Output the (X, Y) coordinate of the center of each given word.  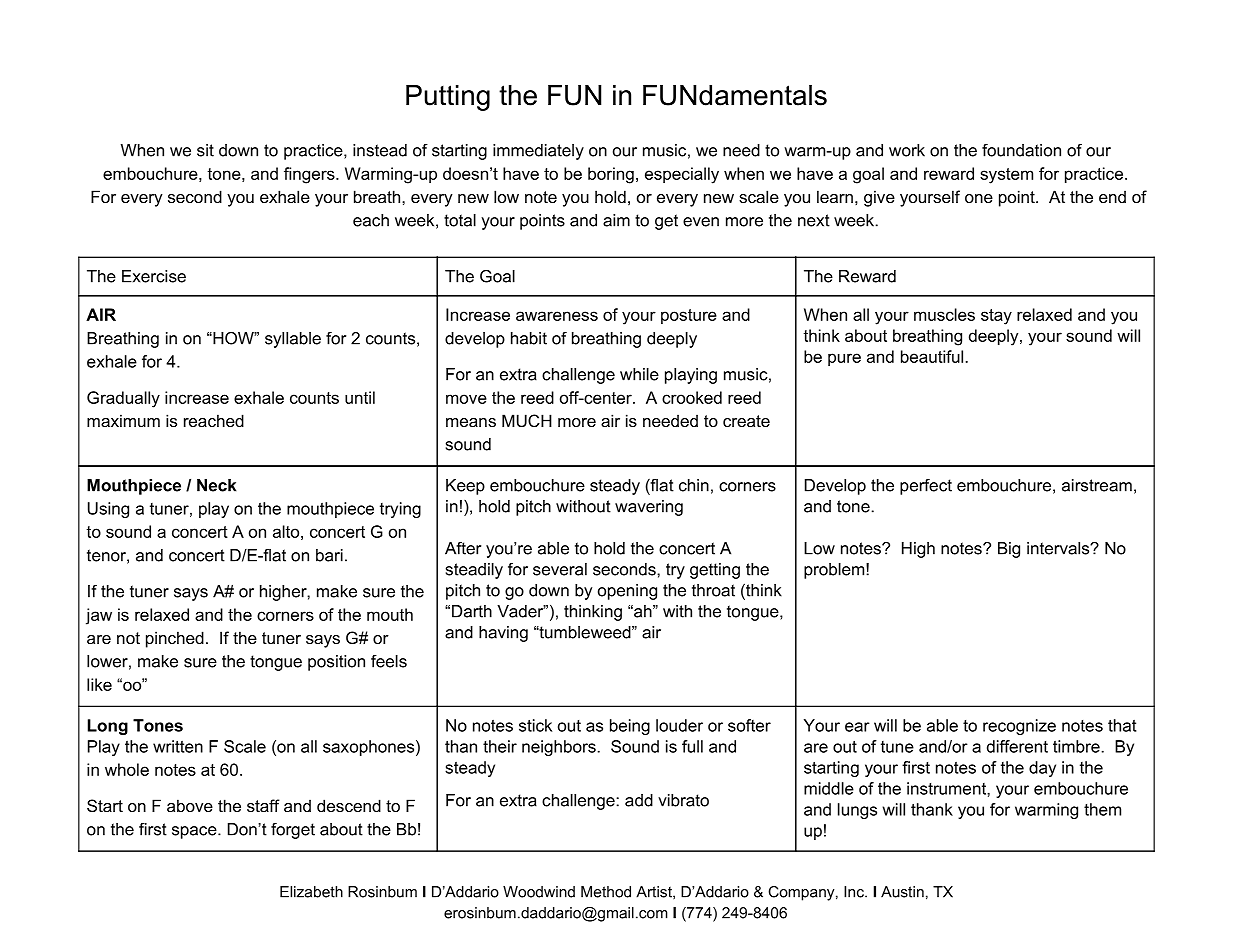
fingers (310, 175)
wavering (649, 508)
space (195, 832)
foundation (1021, 150)
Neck (216, 485)
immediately (538, 152)
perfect (926, 487)
